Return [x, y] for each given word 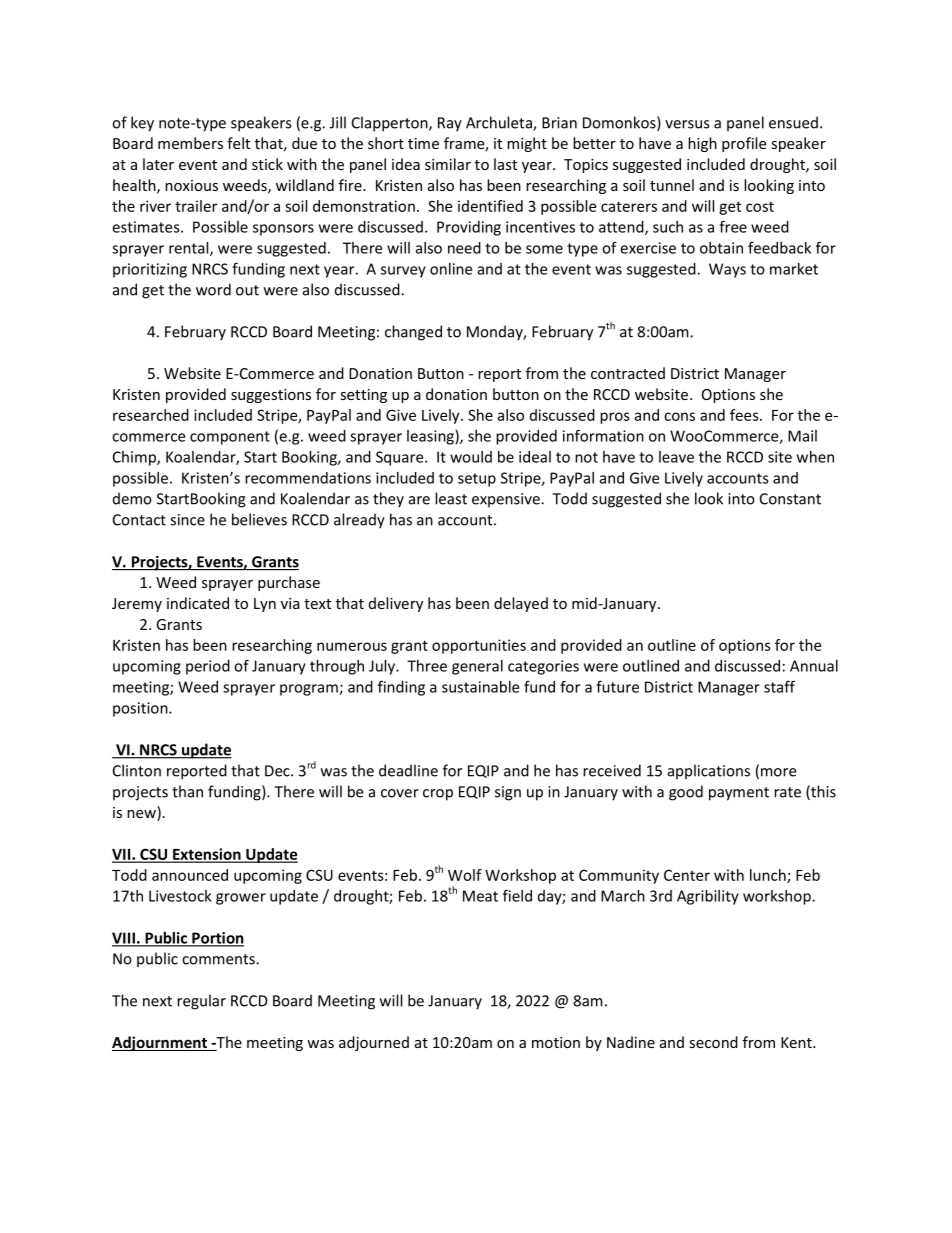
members [190, 143]
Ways [727, 270]
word [213, 289]
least [451, 498]
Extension [207, 855]
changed [413, 333]
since [187, 520]
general [477, 667]
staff [779, 686]
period [208, 667]
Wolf [465, 875]
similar [448, 164]
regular [201, 1002]
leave [676, 457]
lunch [769, 876]
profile [744, 144]
